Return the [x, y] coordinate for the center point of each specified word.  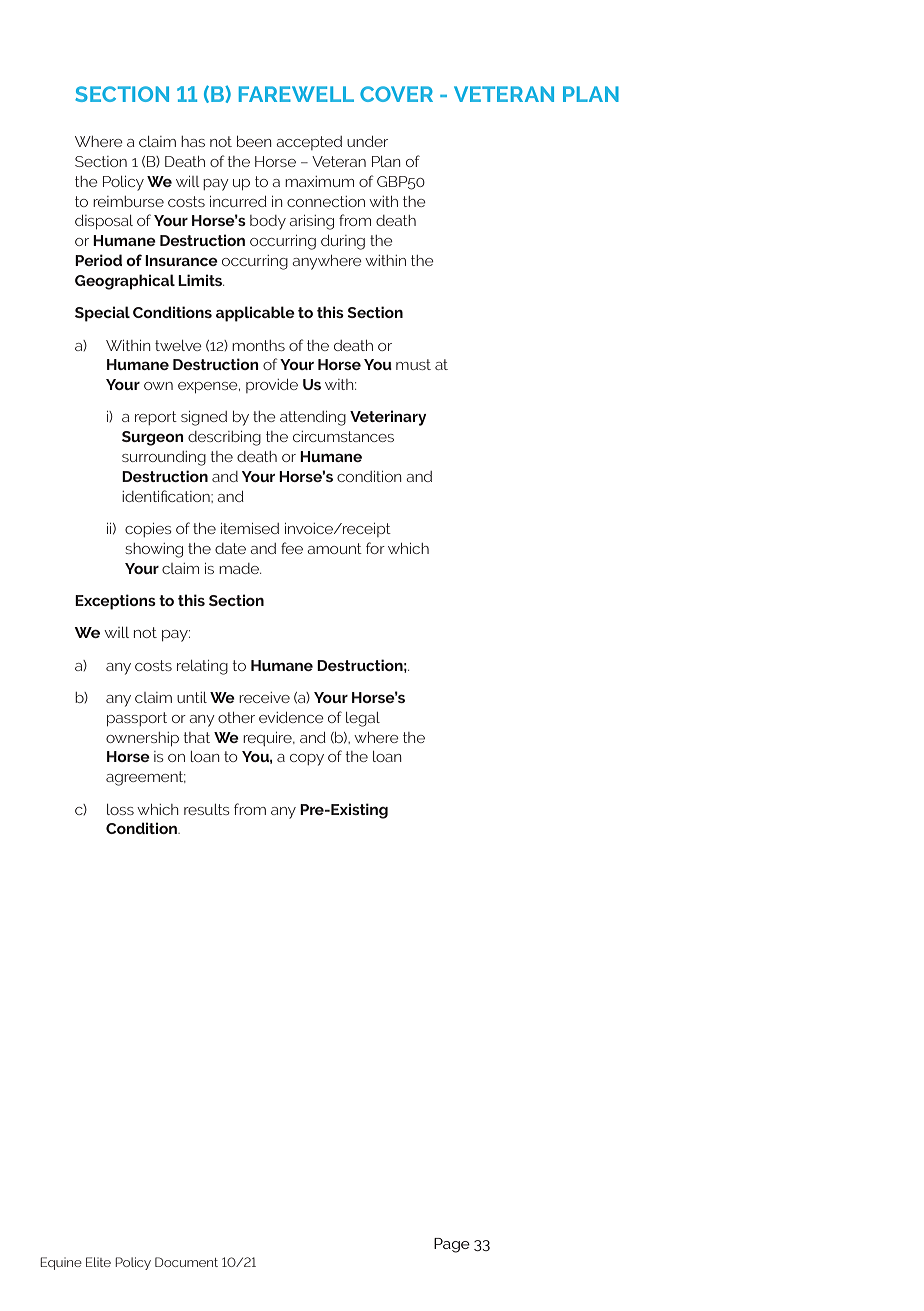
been [254, 141]
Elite [98, 1262]
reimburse [128, 201]
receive [264, 697]
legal [363, 719]
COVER [396, 94]
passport [137, 719]
